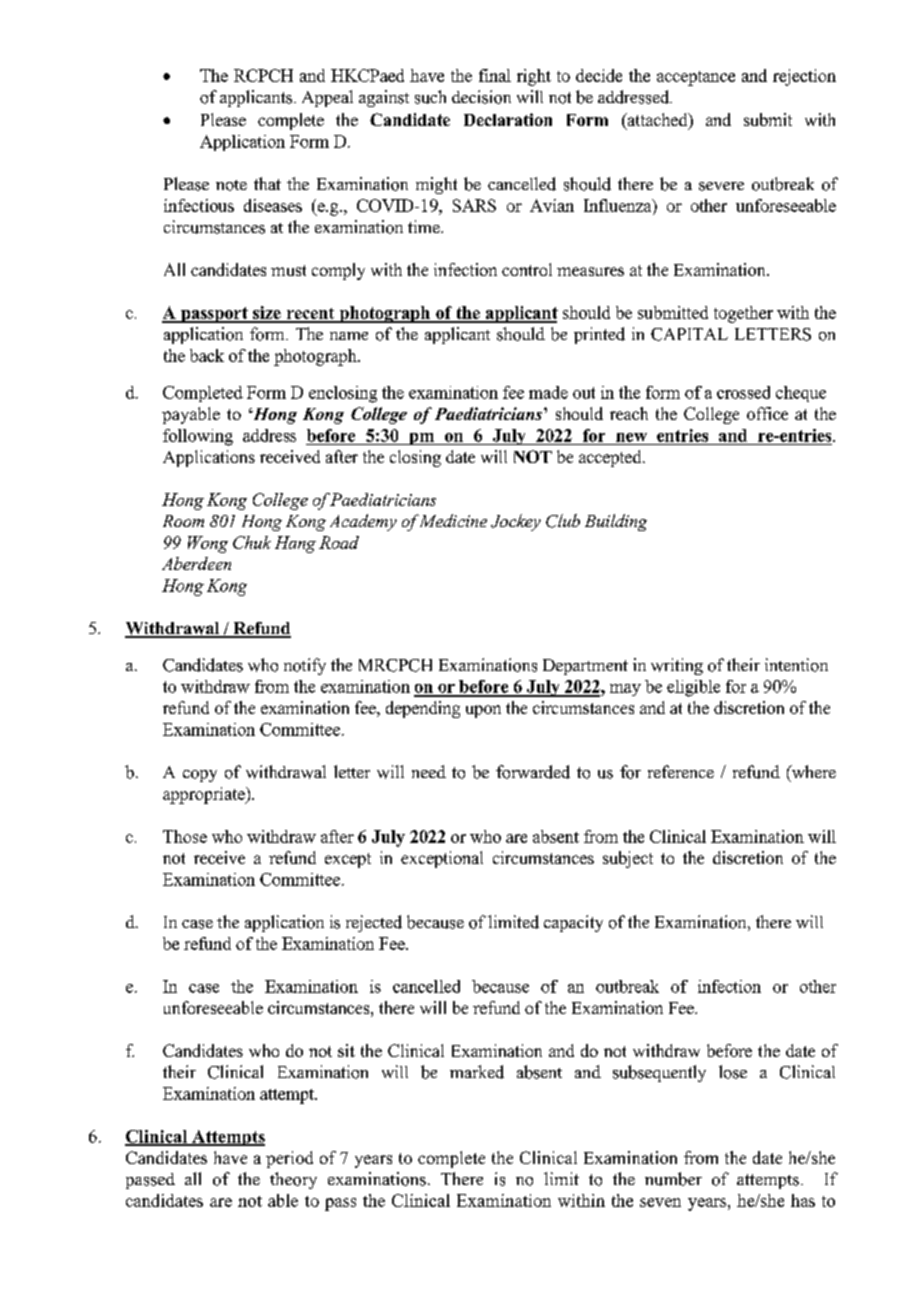 The image size is (924, 1308). Describe the element at coordinates (681, 771) in the screenshot. I see `reference` at that location.
